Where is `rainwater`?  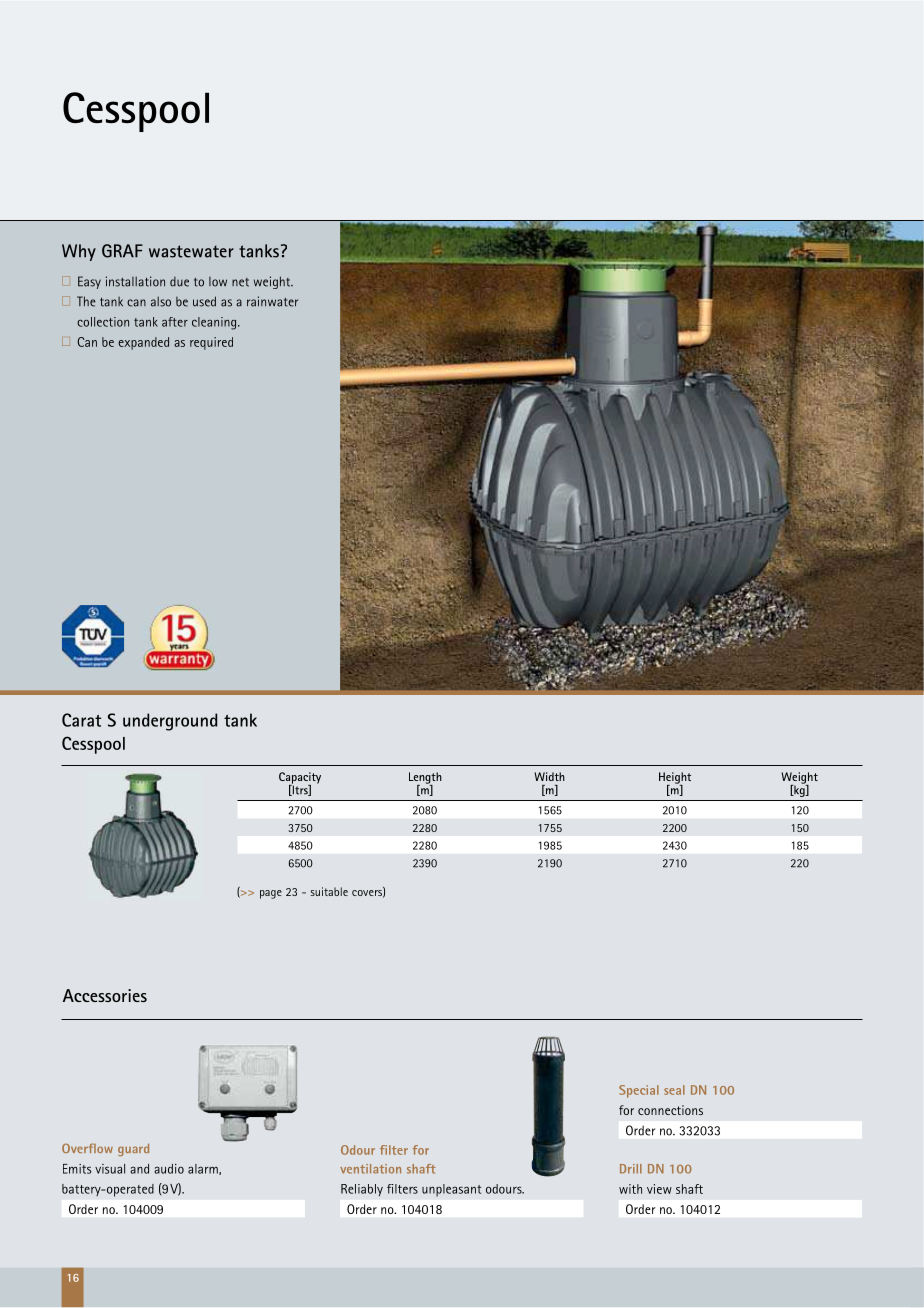
rainwater is located at coordinates (272, 301).
